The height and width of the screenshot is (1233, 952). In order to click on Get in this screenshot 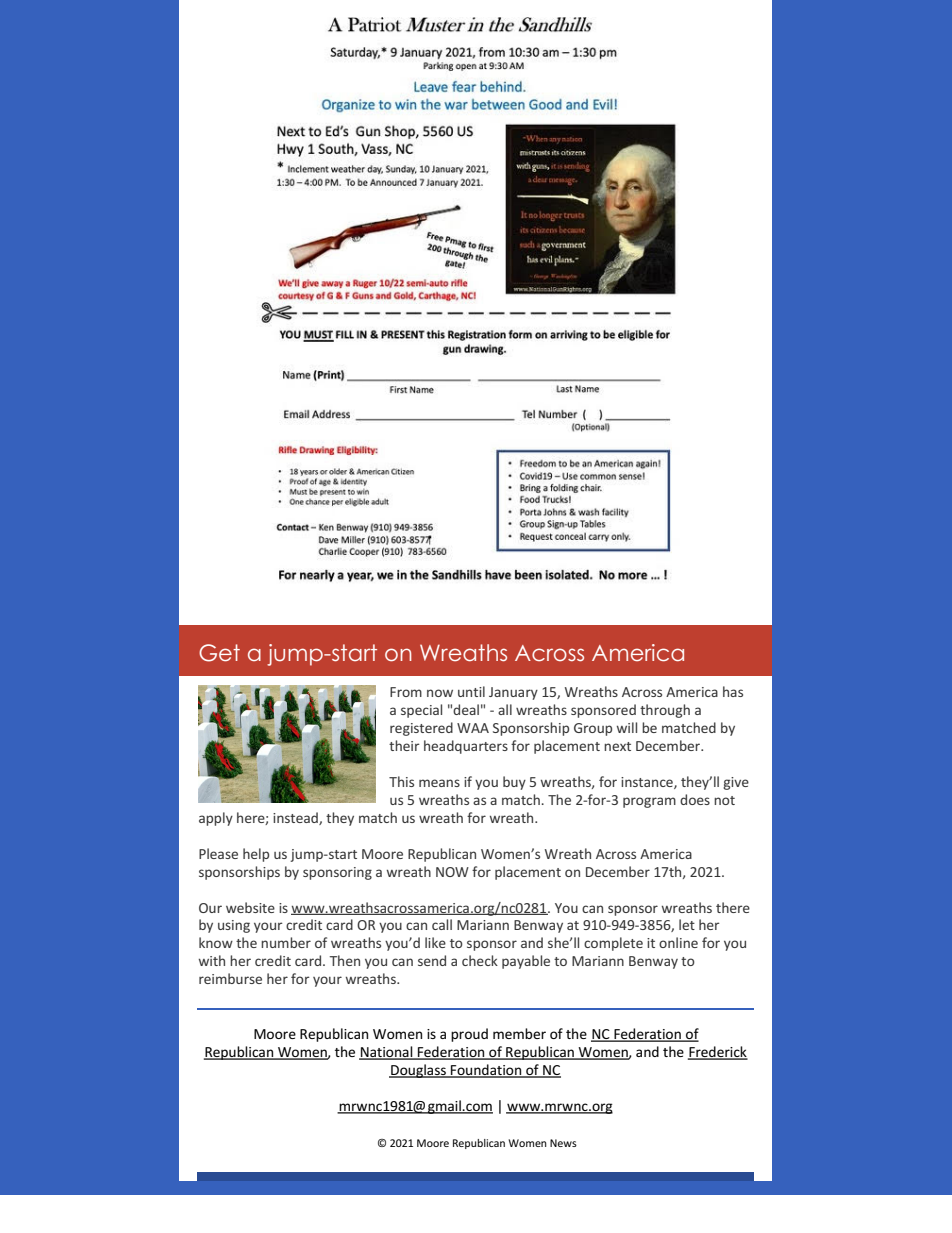, I will do `click(219, 653)`.
